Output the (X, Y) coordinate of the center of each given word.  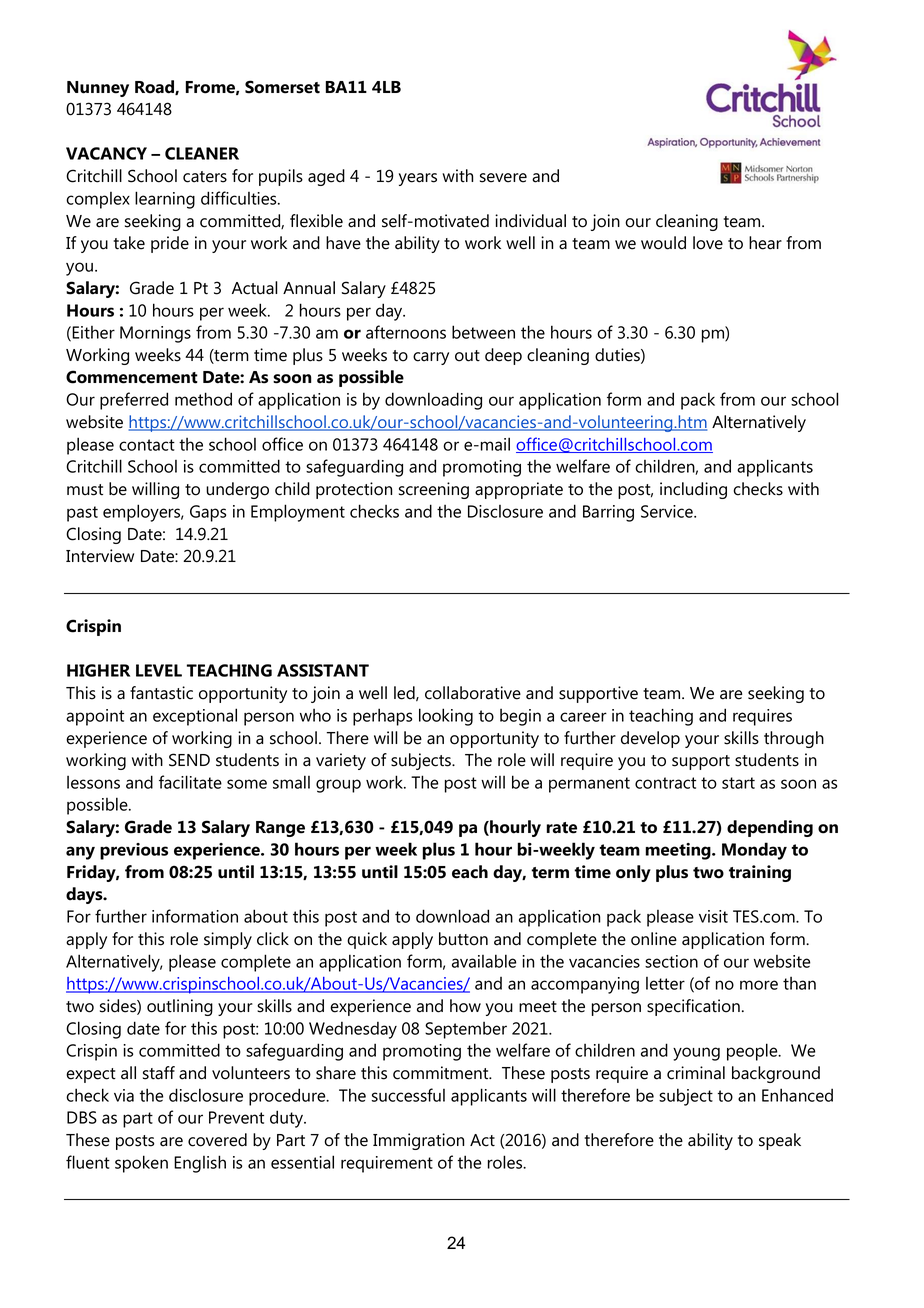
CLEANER (202, 153)
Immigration (418, 1141)
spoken (141, 1164)
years (418, 179)
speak (780, 1141)
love (708, 243)
